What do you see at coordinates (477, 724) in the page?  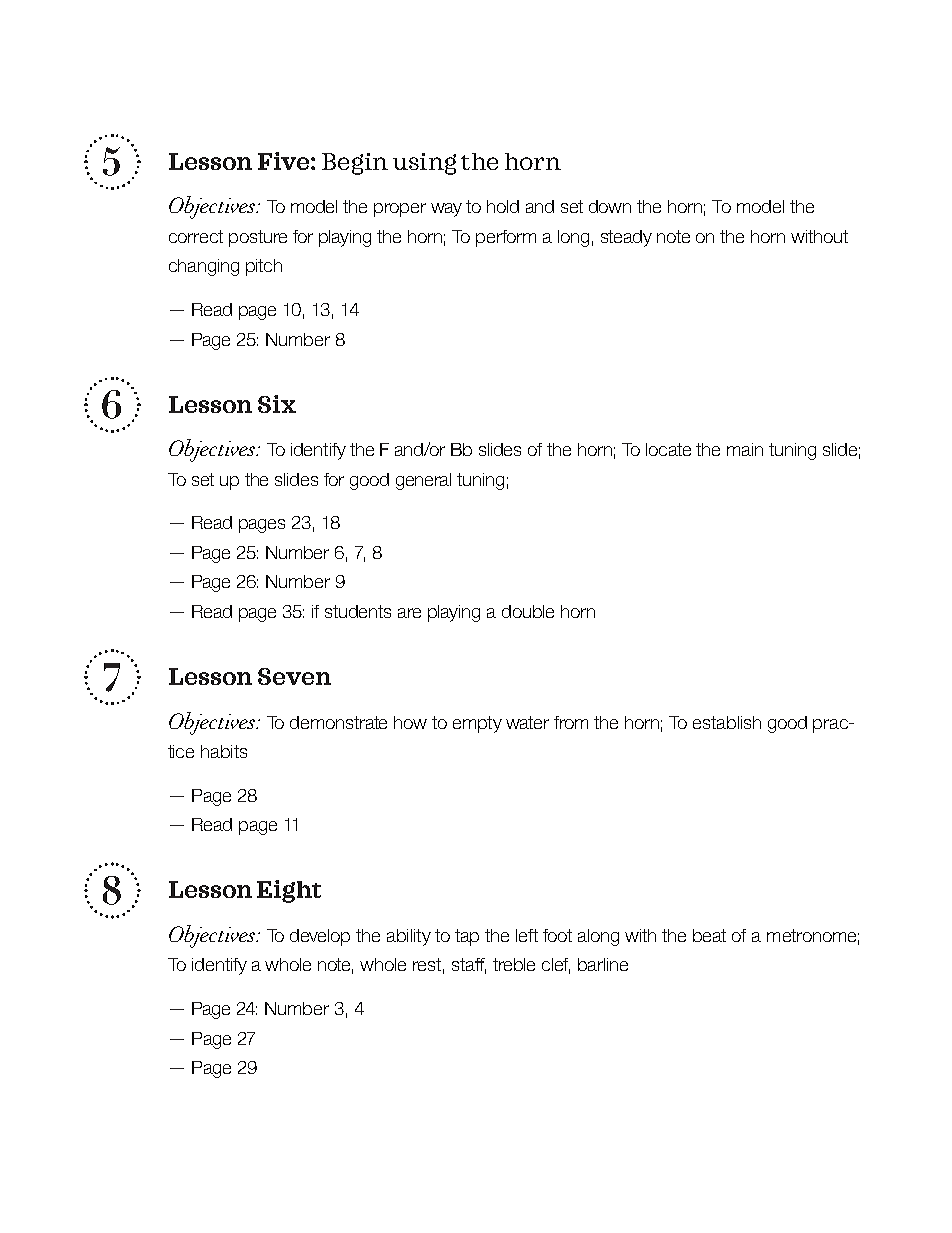 I see `empty` at bounding box center [477, 724].
